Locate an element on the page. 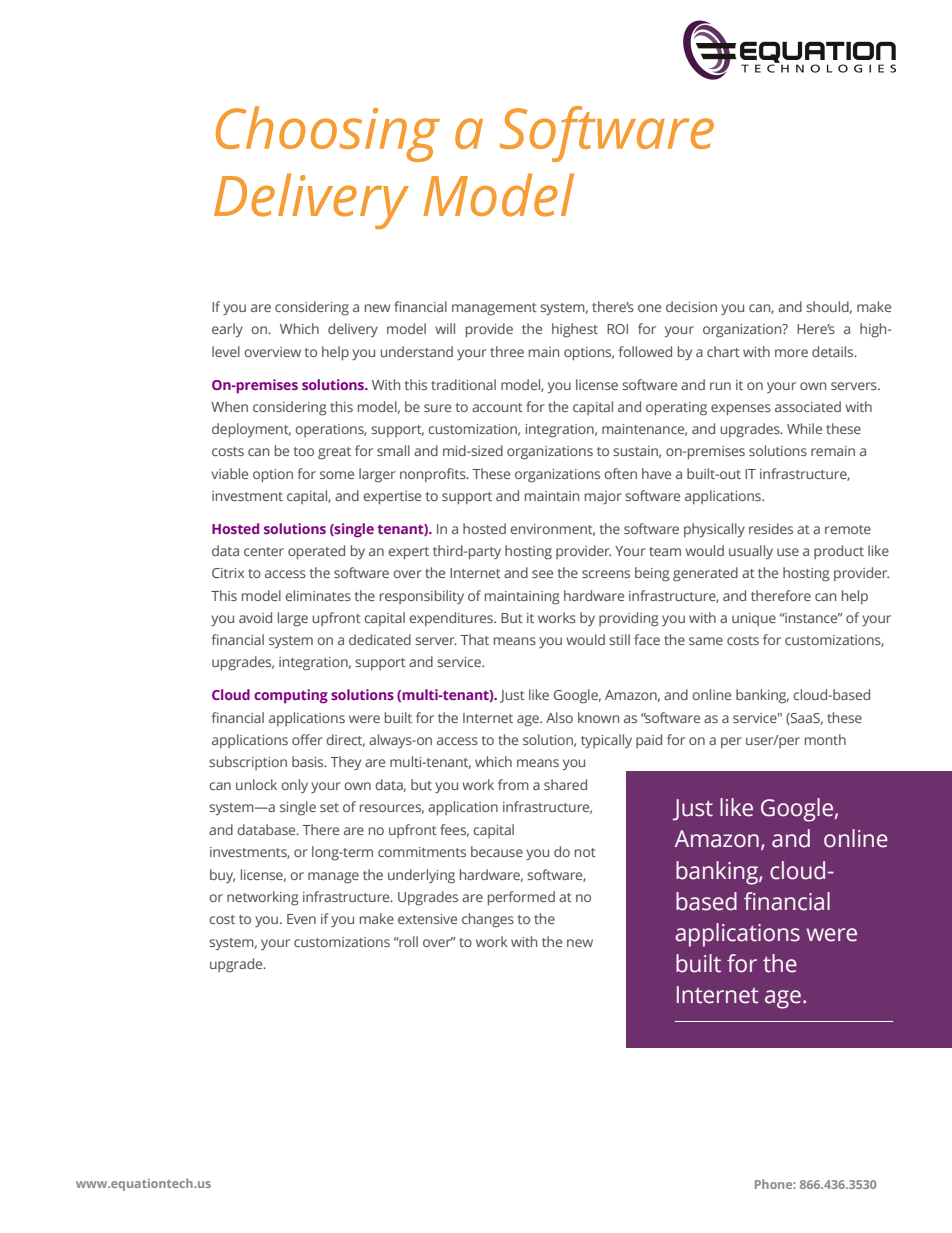 The height and width of the document is (1233, 952). Choosing is located at coordinates (328, 134).
